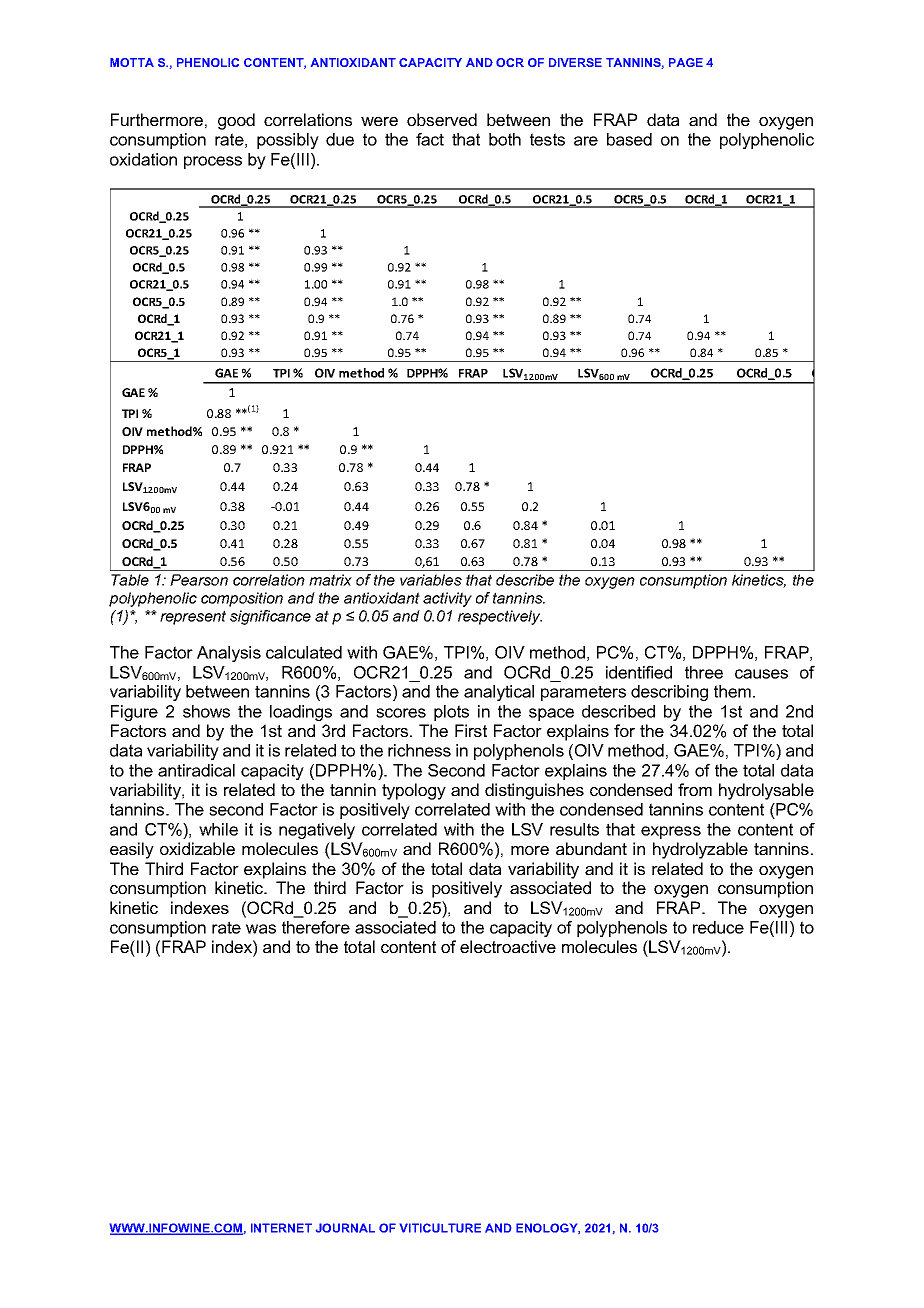  I want to click on PAGE, so click(686, 62).
